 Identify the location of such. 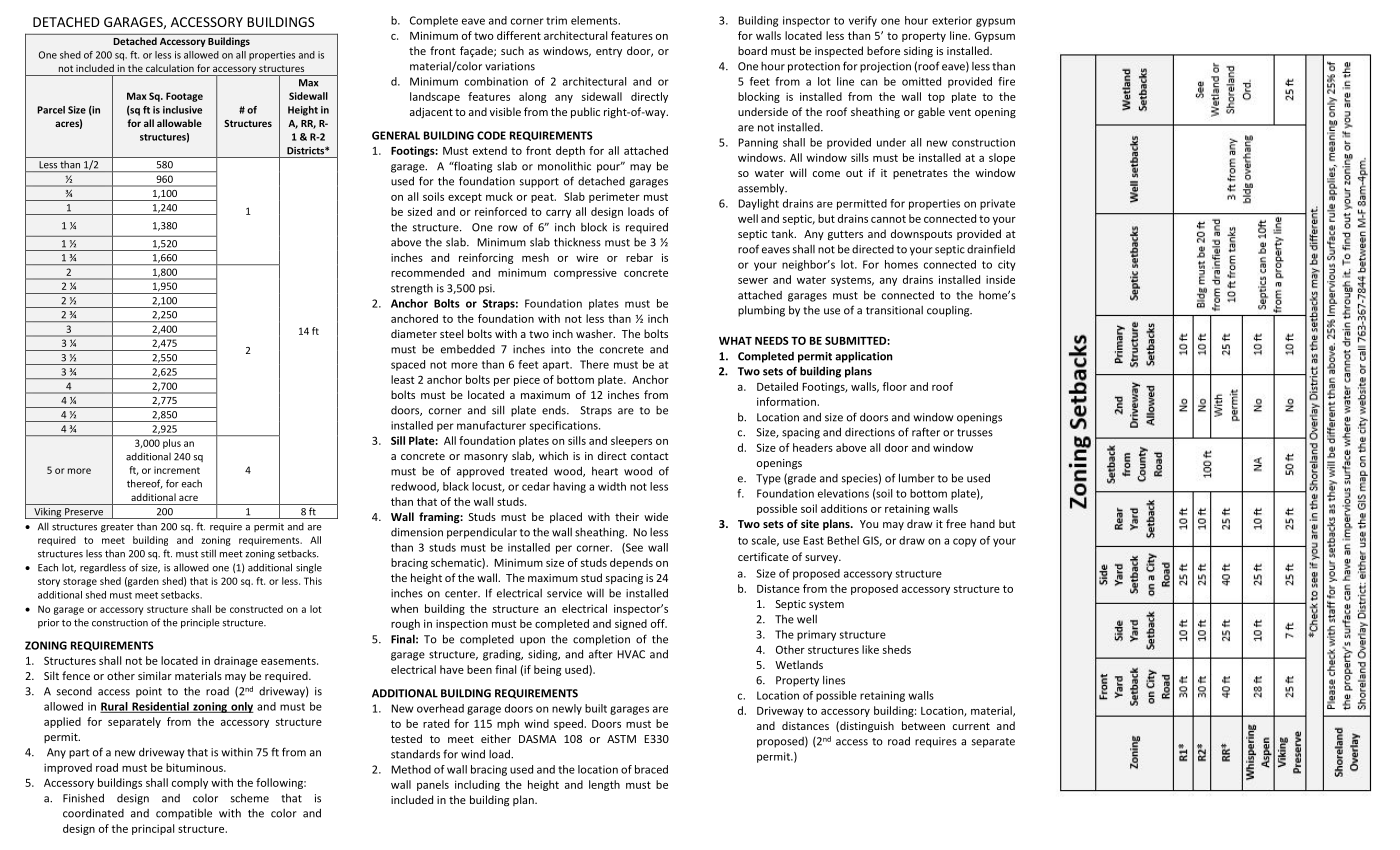
(512, 50).
